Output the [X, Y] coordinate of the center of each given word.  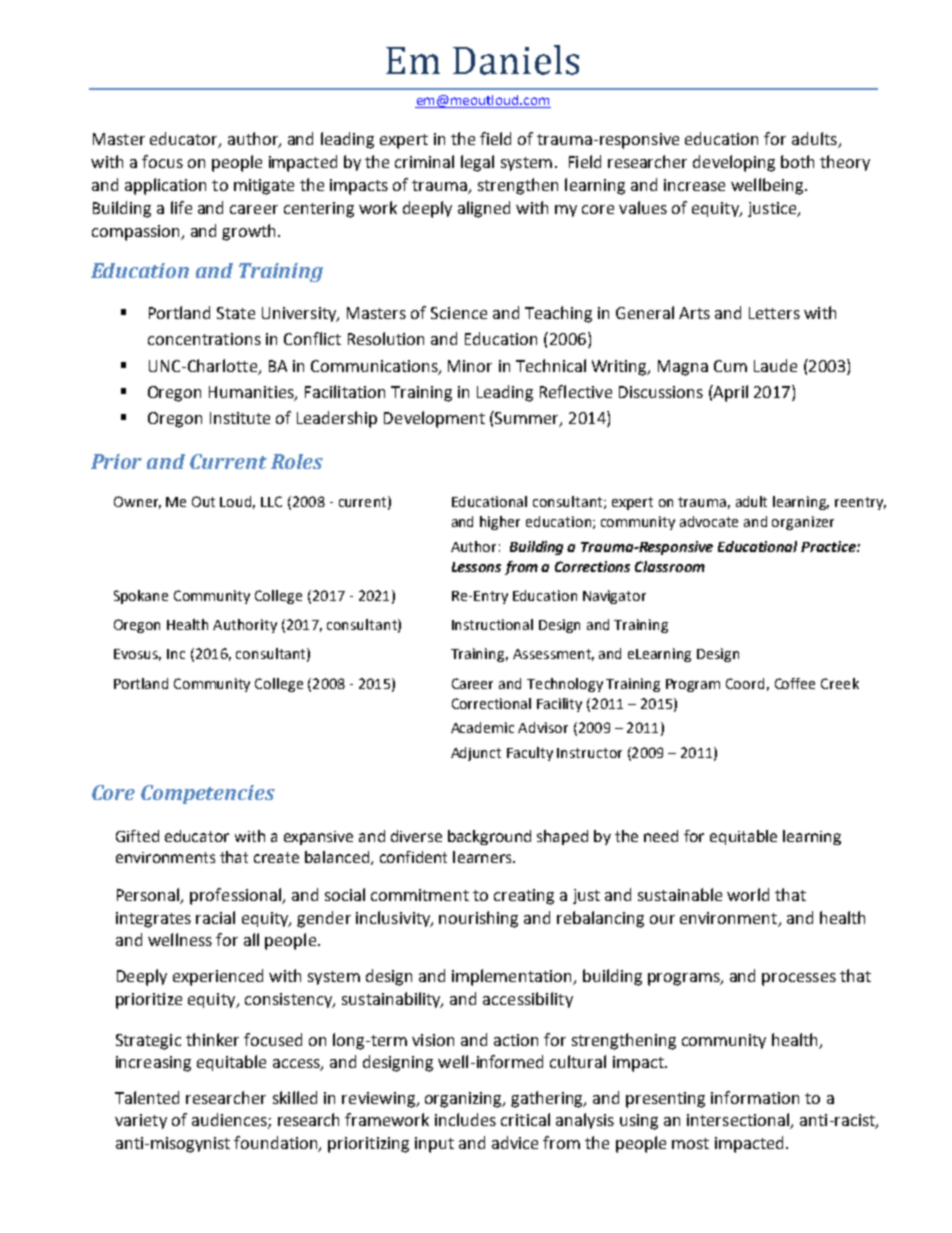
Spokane [141, 597]
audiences [230, 1121]
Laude [775, 365]
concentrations [204, 339]
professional [236, 896]
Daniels [516, 60]
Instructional [492, 624]
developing [734, 163]
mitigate [264, 187]
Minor [470, 366]
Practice [829, 546]
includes [465, 1119]
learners [483, 857]
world [748, 894]
